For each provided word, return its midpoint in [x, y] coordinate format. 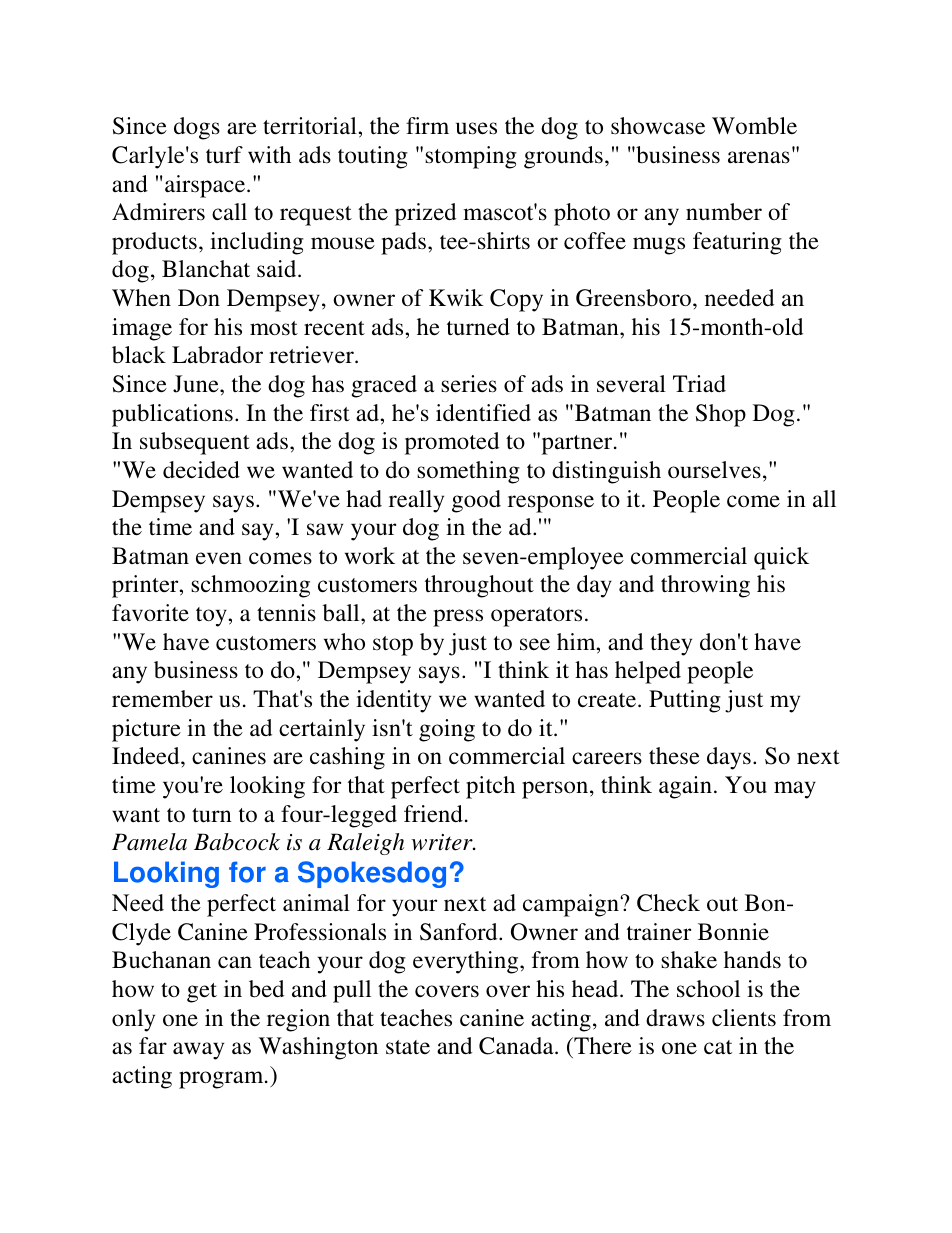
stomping [471, 157]
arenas [759, 157]
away [198, 1051]
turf [224, 154]
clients [744, 1017]
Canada [517, 1046]
